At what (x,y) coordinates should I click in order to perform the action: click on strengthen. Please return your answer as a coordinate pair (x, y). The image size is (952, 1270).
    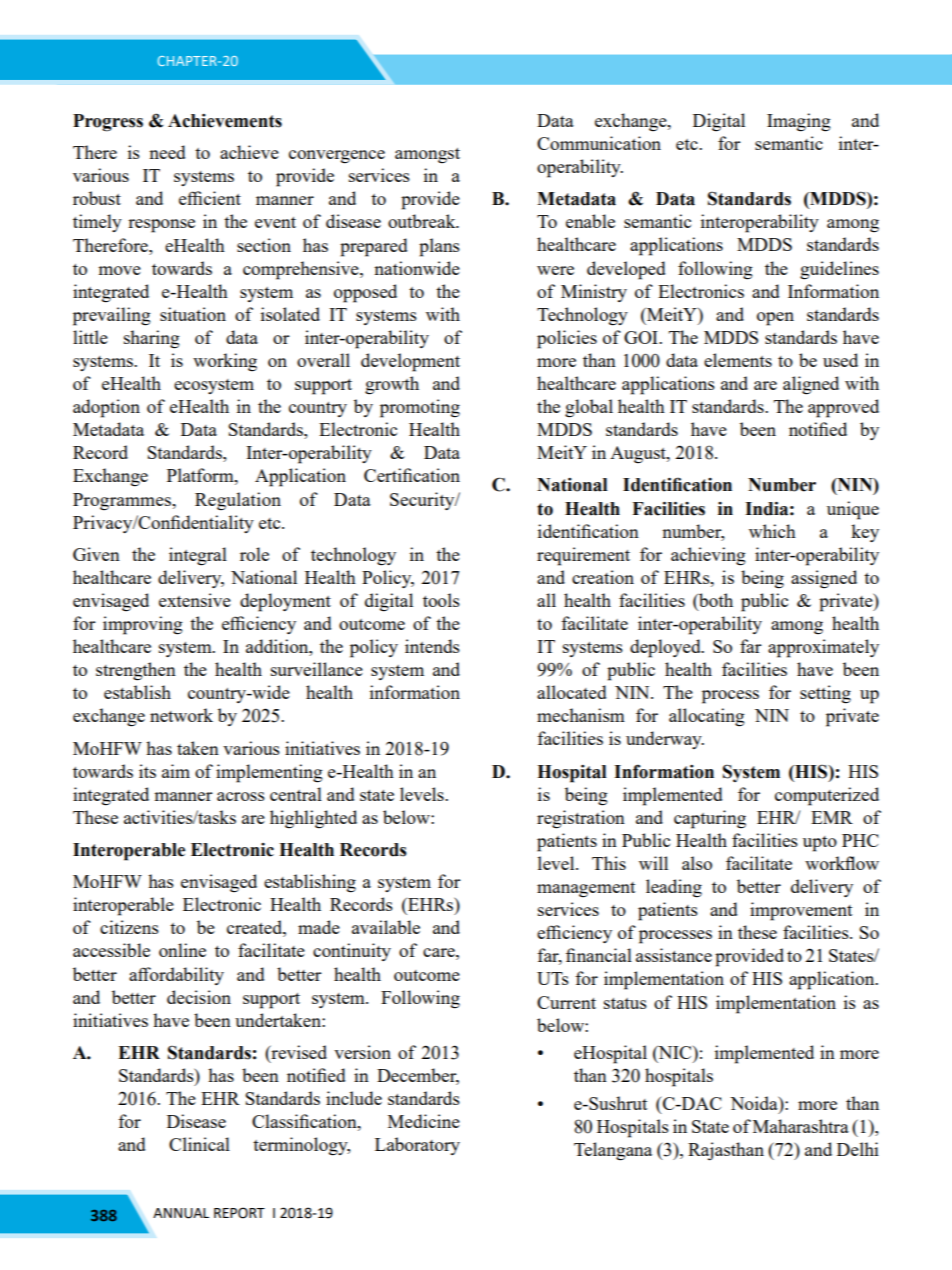
    Looking at the image, I should click on (136, 671).
